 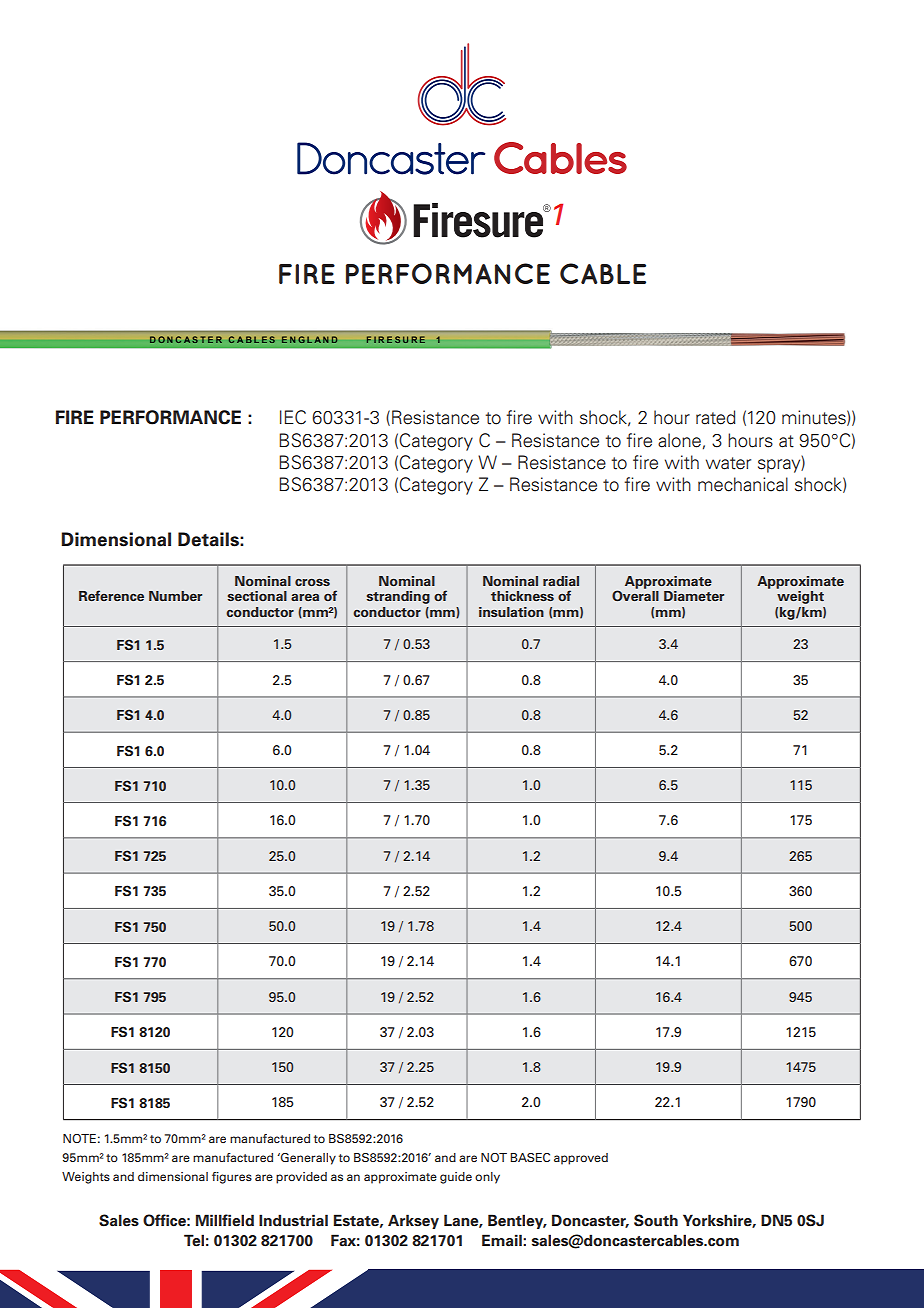 What do you see at coordinates (694, 596) in the screenshot?
I see `Diameter` at bounding box center [694, 596].
